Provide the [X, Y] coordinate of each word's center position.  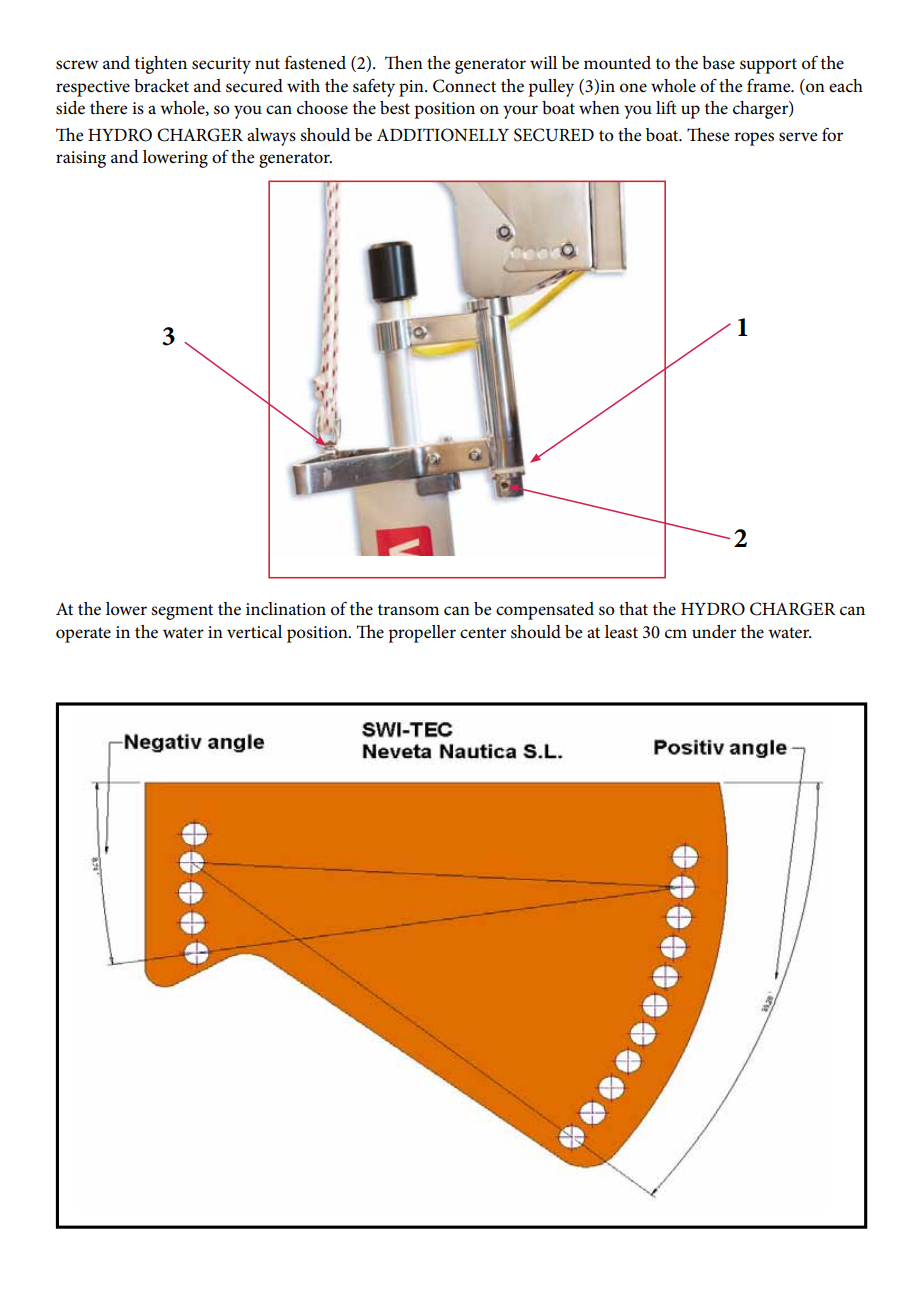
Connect [464, 86]
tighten [161, 65]
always [271, 137]
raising [81, 159]
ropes [754, 139]
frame [770, 85]
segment [182, 612]
